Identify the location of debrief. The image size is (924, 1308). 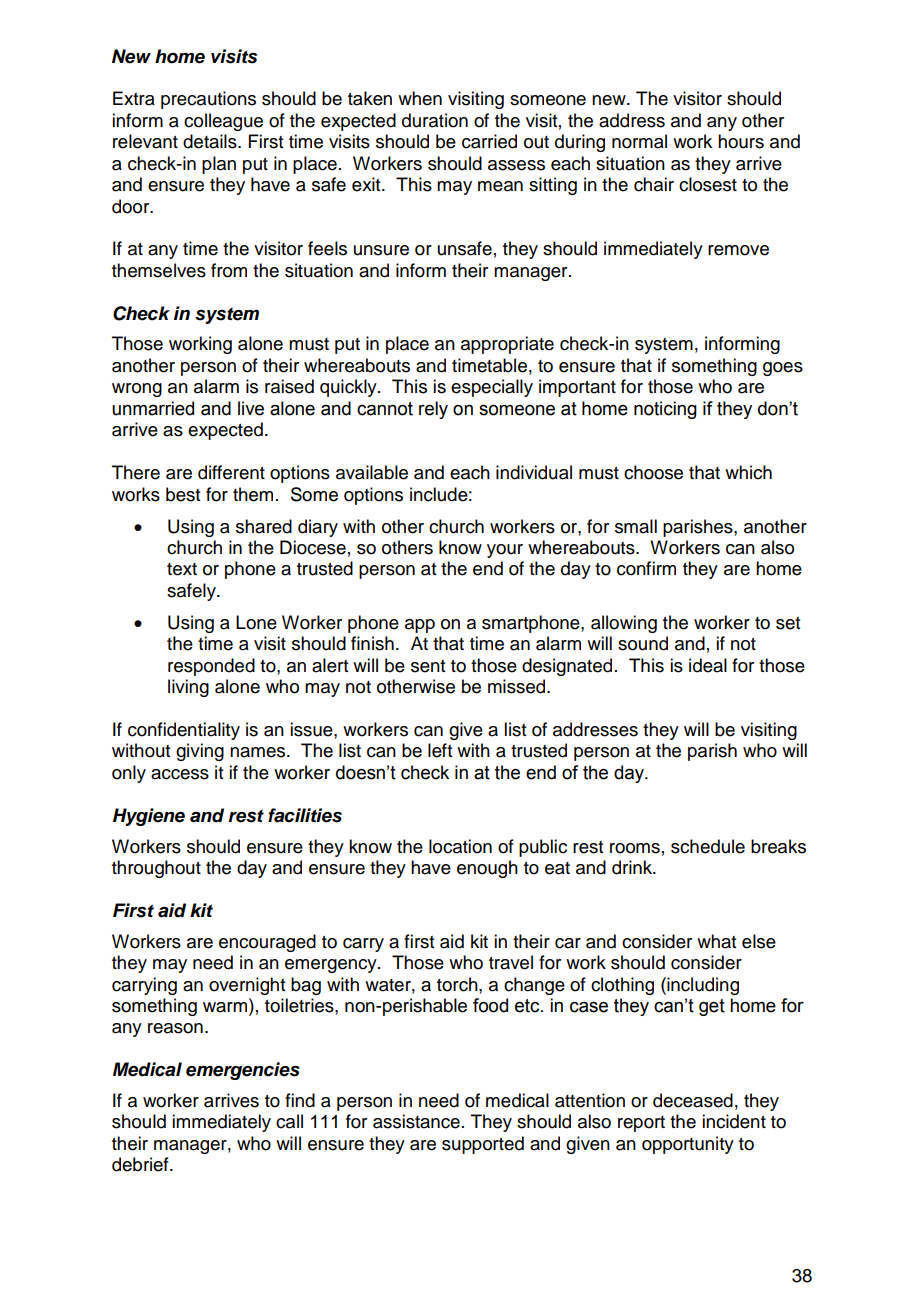
(141, 1164).
